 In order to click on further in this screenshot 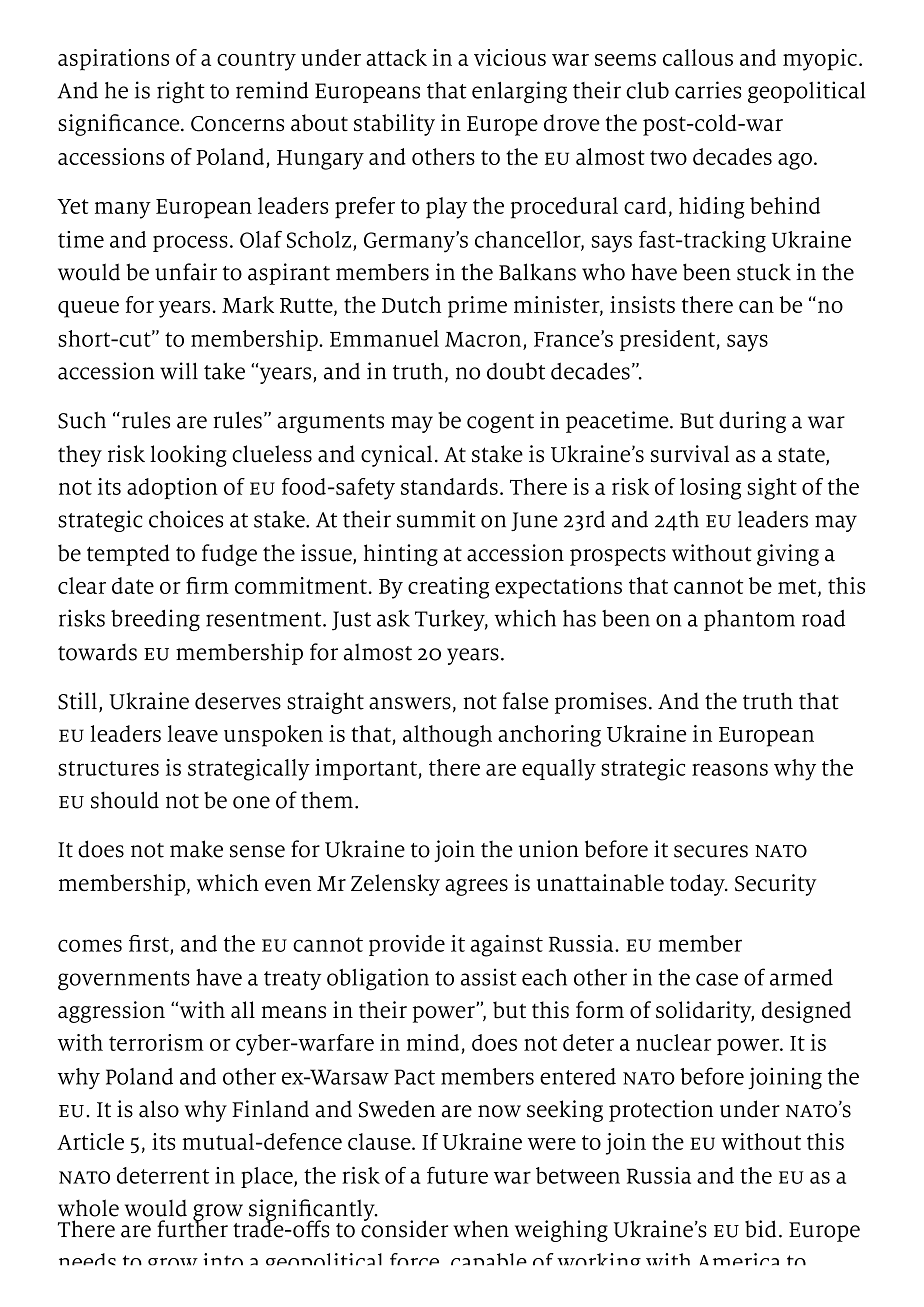, I will do `click(192, 1228)`.
